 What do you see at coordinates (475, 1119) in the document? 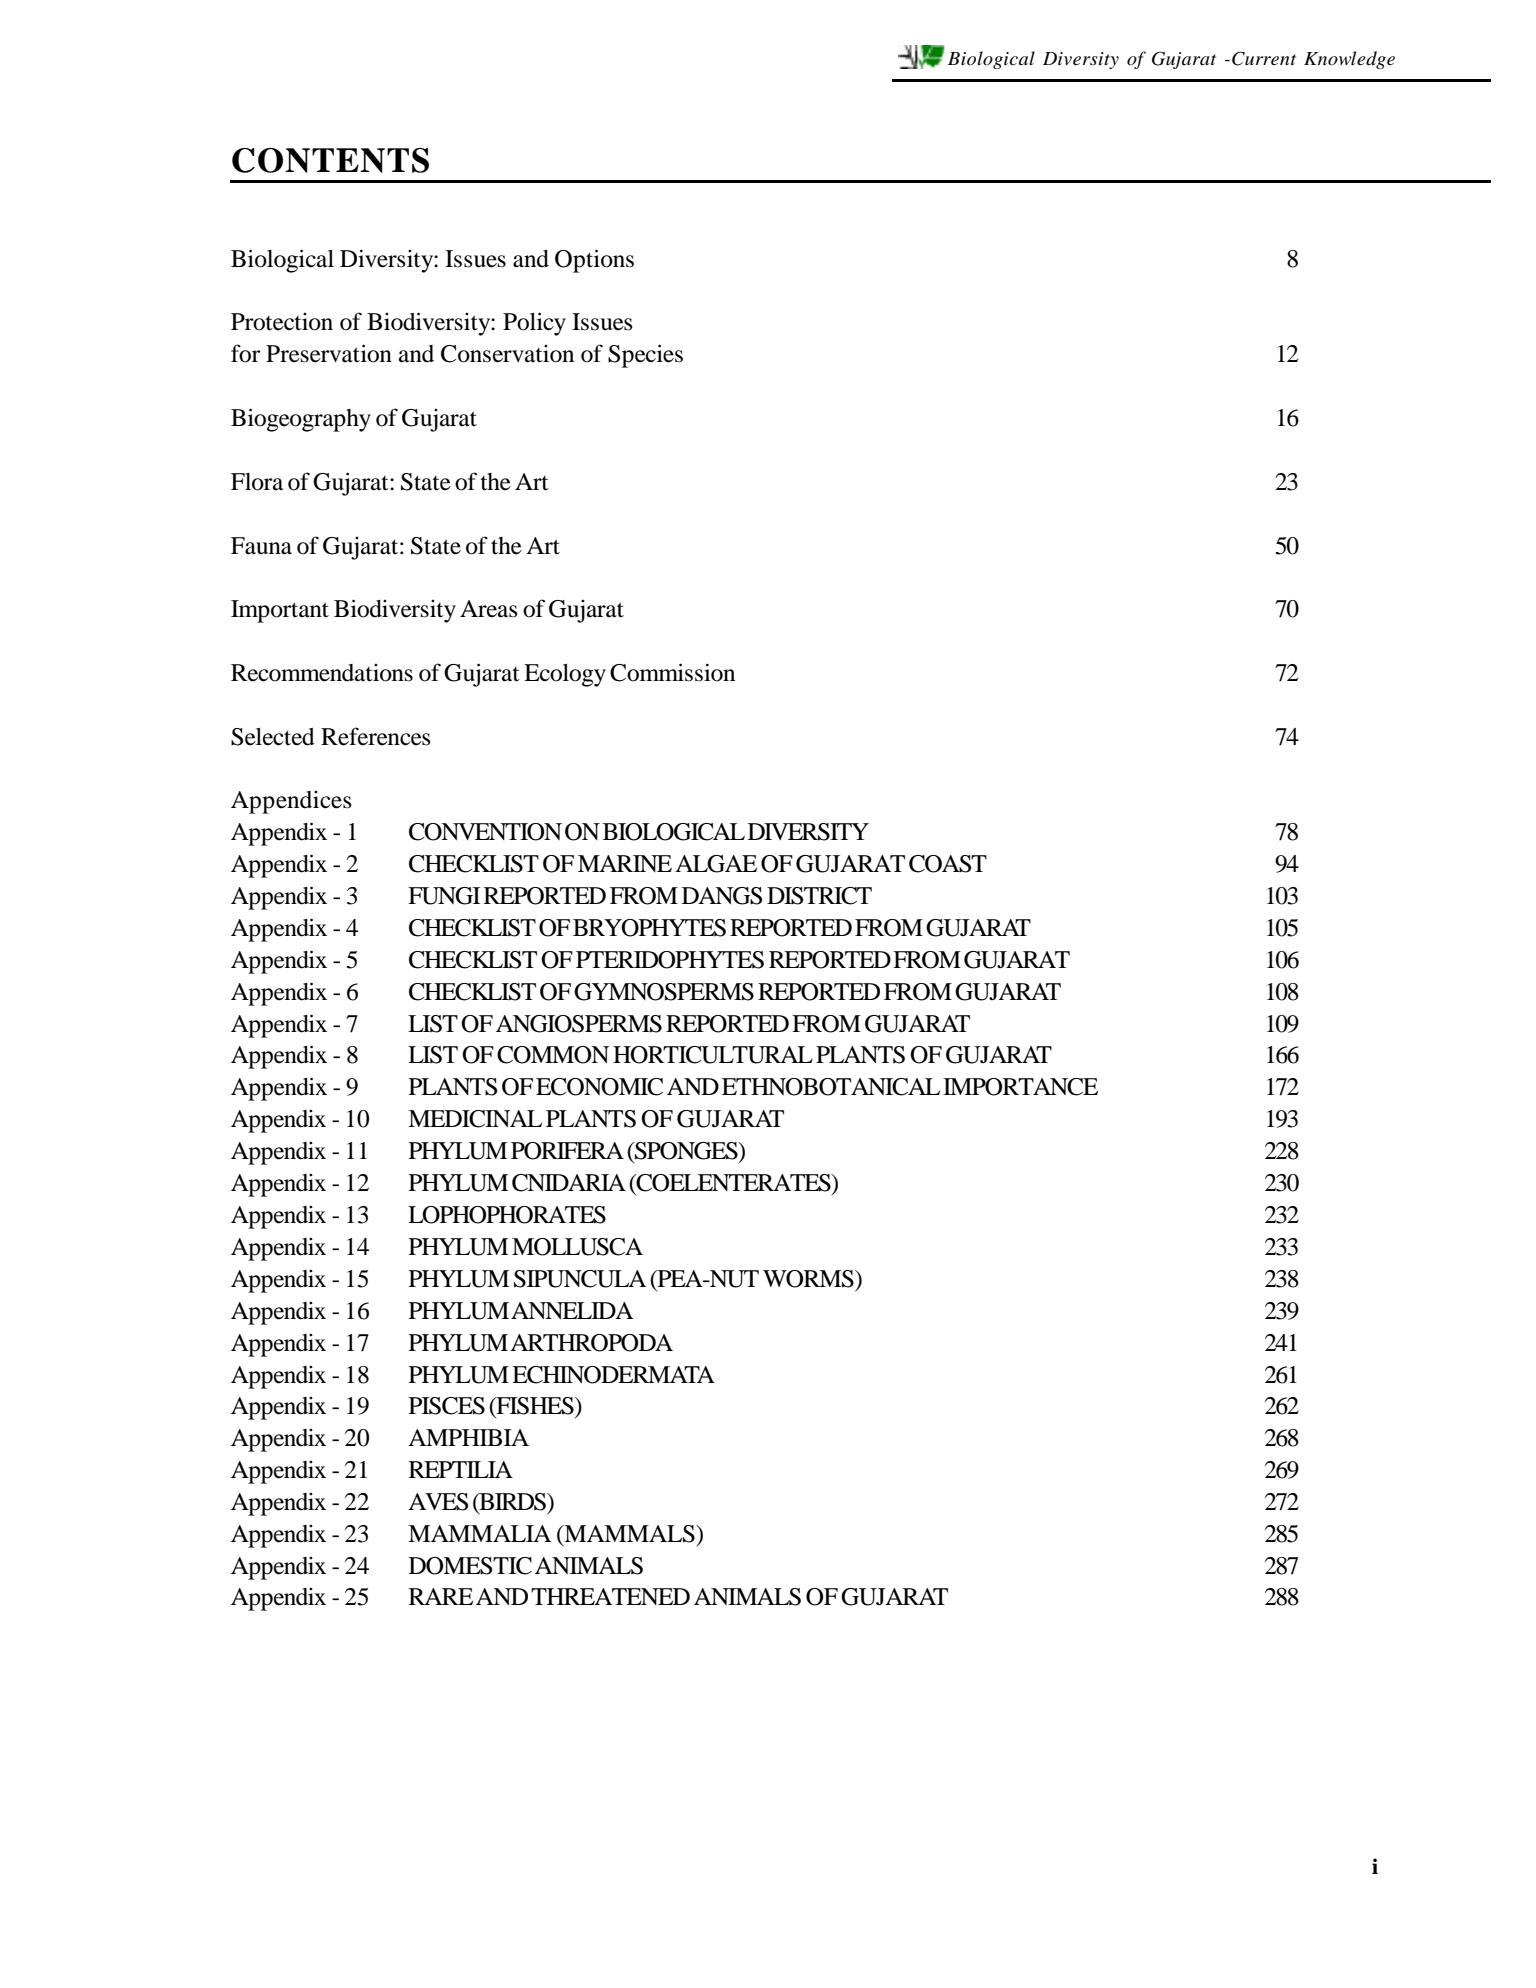
I see `MEDICINAL` at bounding box center [475, 1119].
